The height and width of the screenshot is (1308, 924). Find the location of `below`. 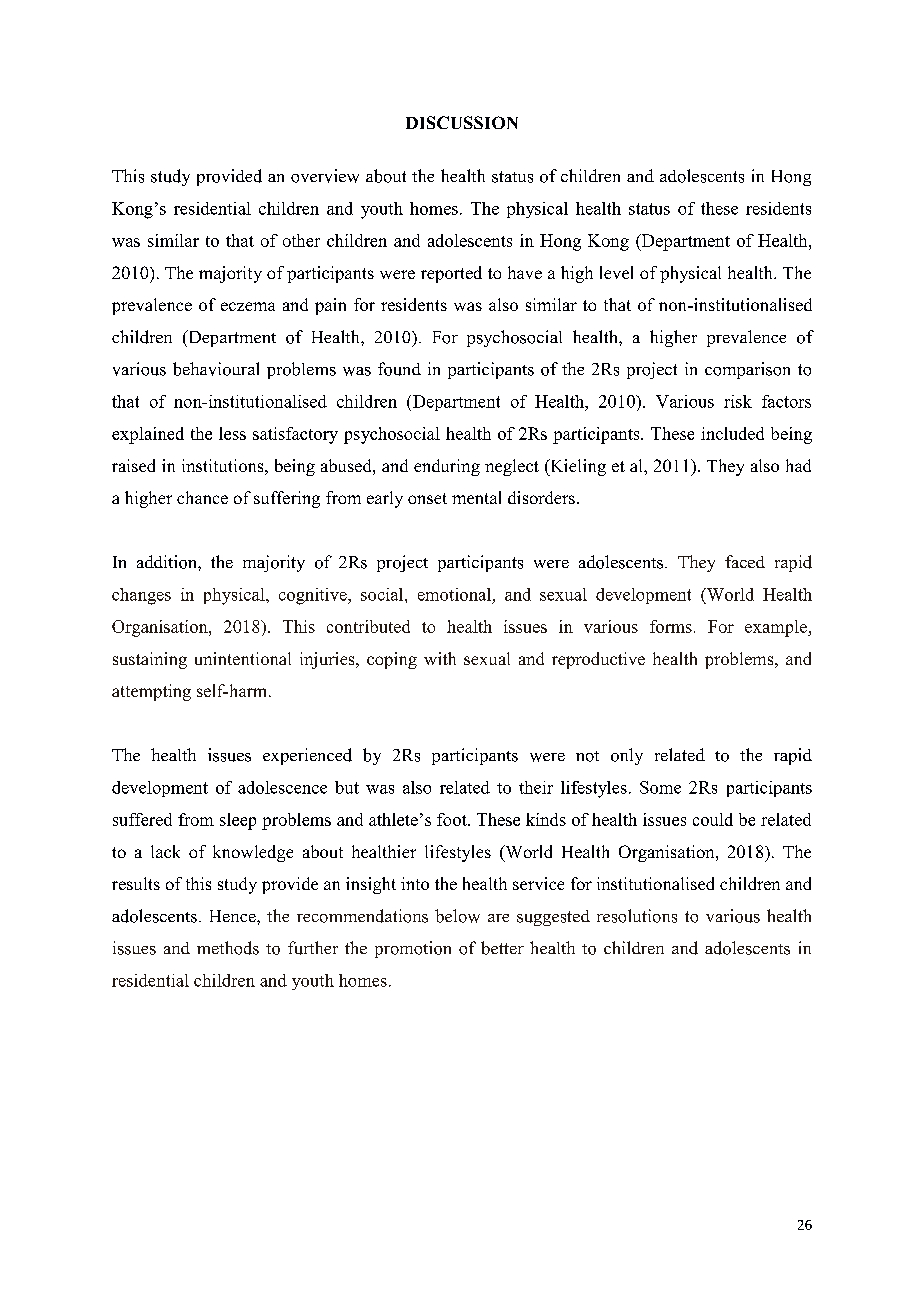

below is located at coordinates (457, 916).
